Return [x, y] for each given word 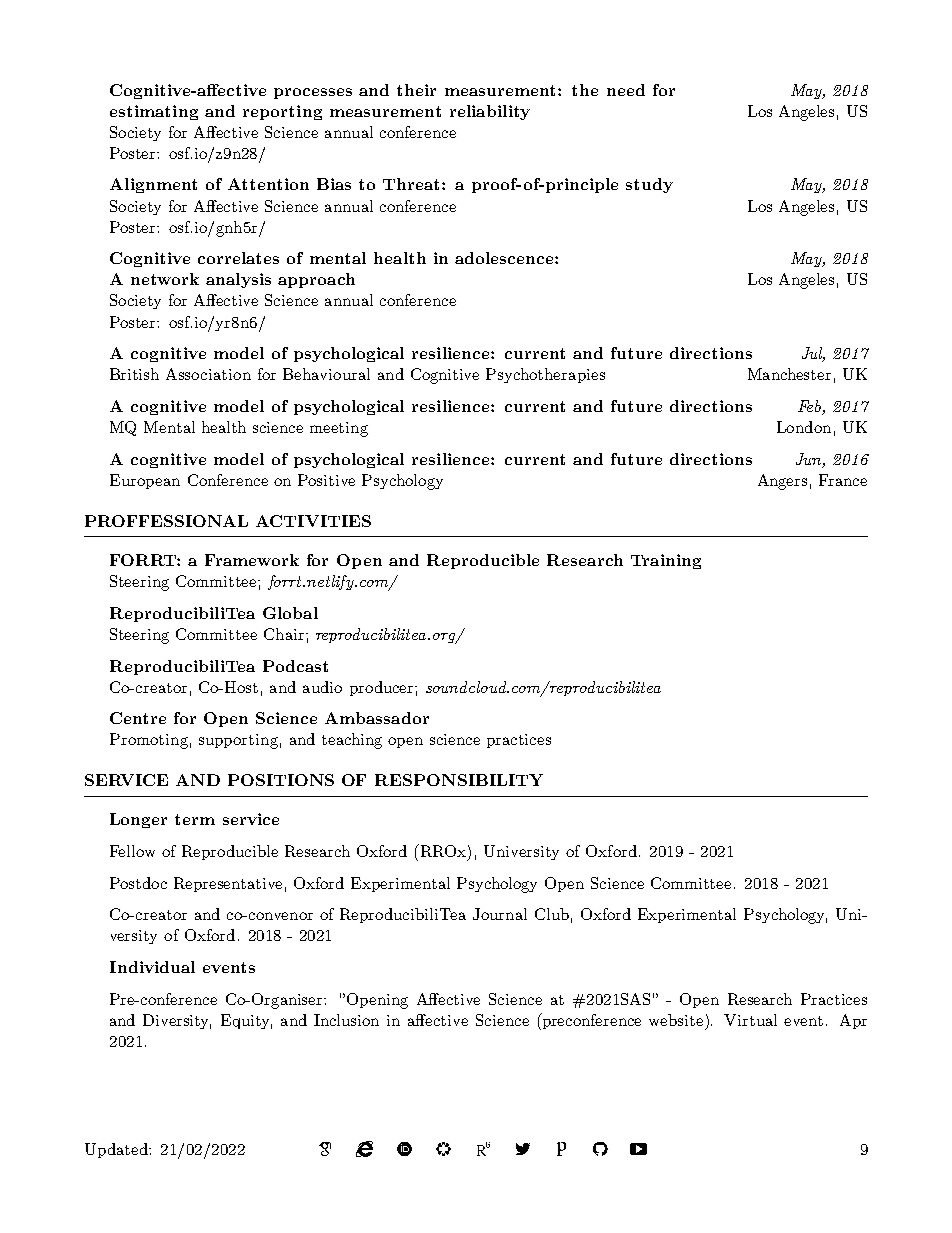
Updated [117, 1150]
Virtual [750, 1020]
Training [666, 561]
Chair [285, 634]
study [649, 185]
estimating [154, 112]
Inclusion [346, 1020]
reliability [490, 112]
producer [383, 688]
